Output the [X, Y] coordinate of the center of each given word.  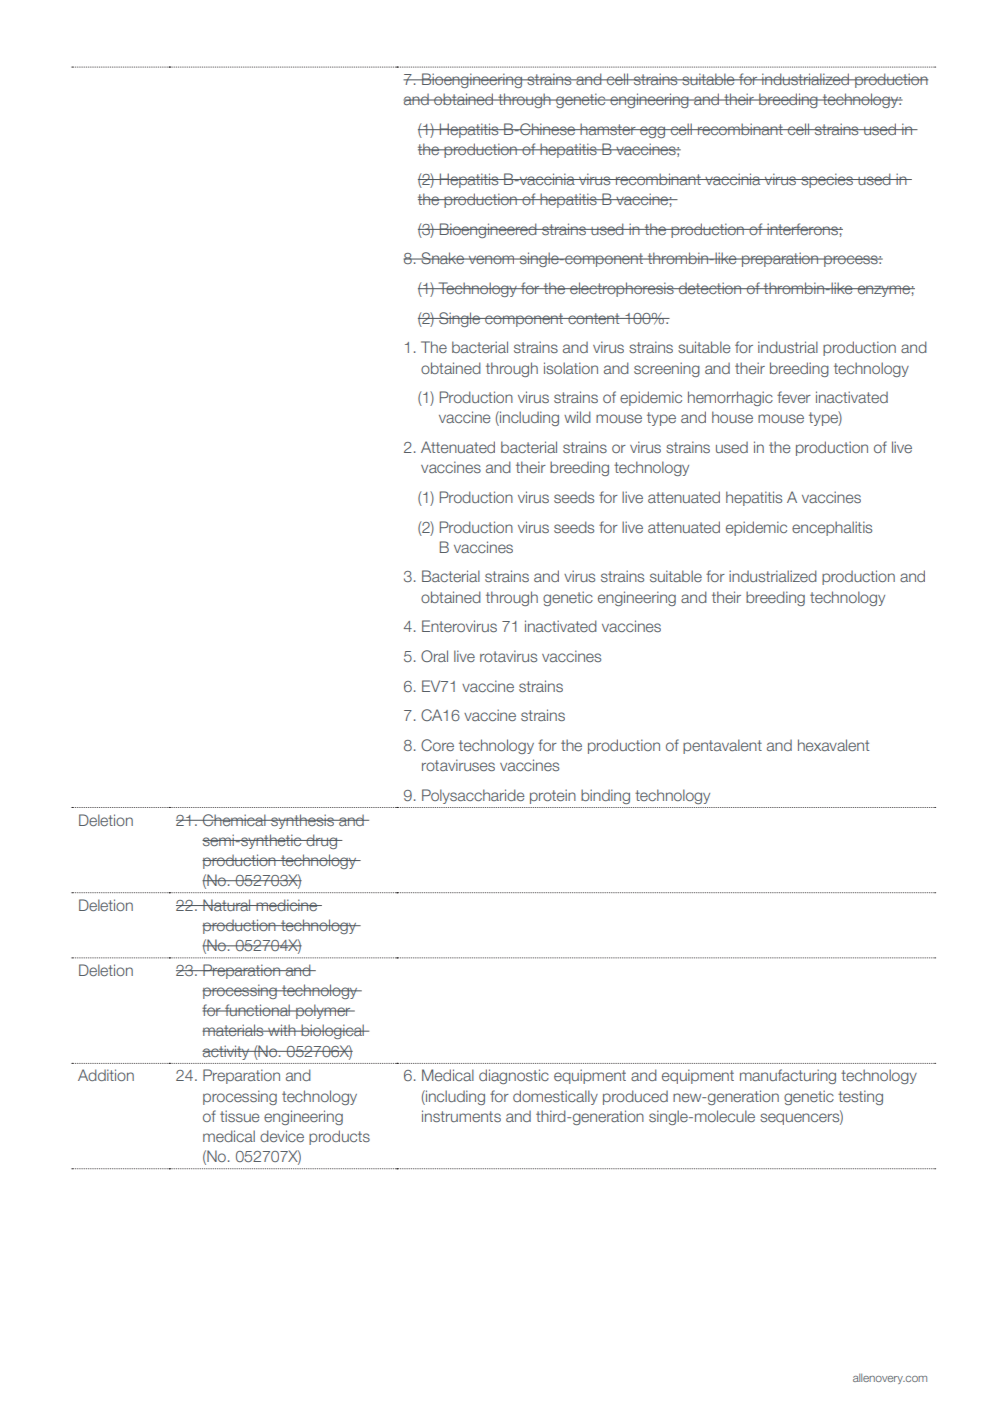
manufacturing [788, 1076]
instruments [461, 1116]
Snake [442, 258]
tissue [239, 1116]
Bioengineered [488, 230]
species [827, 180]
